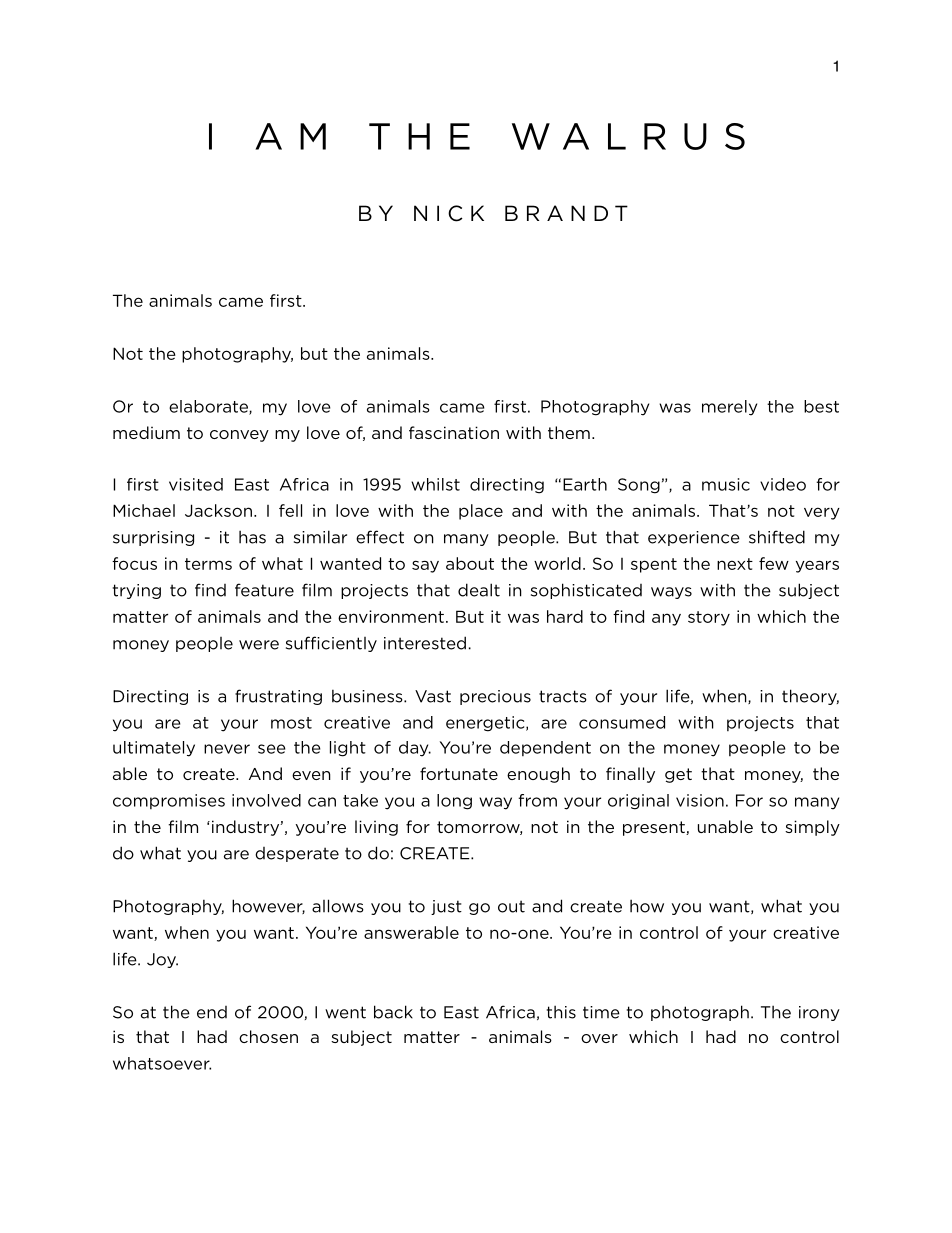  What do you see at coordinates (479, 590) in the screenshot?
I see `dealt` at bounding box center [479, 590].
